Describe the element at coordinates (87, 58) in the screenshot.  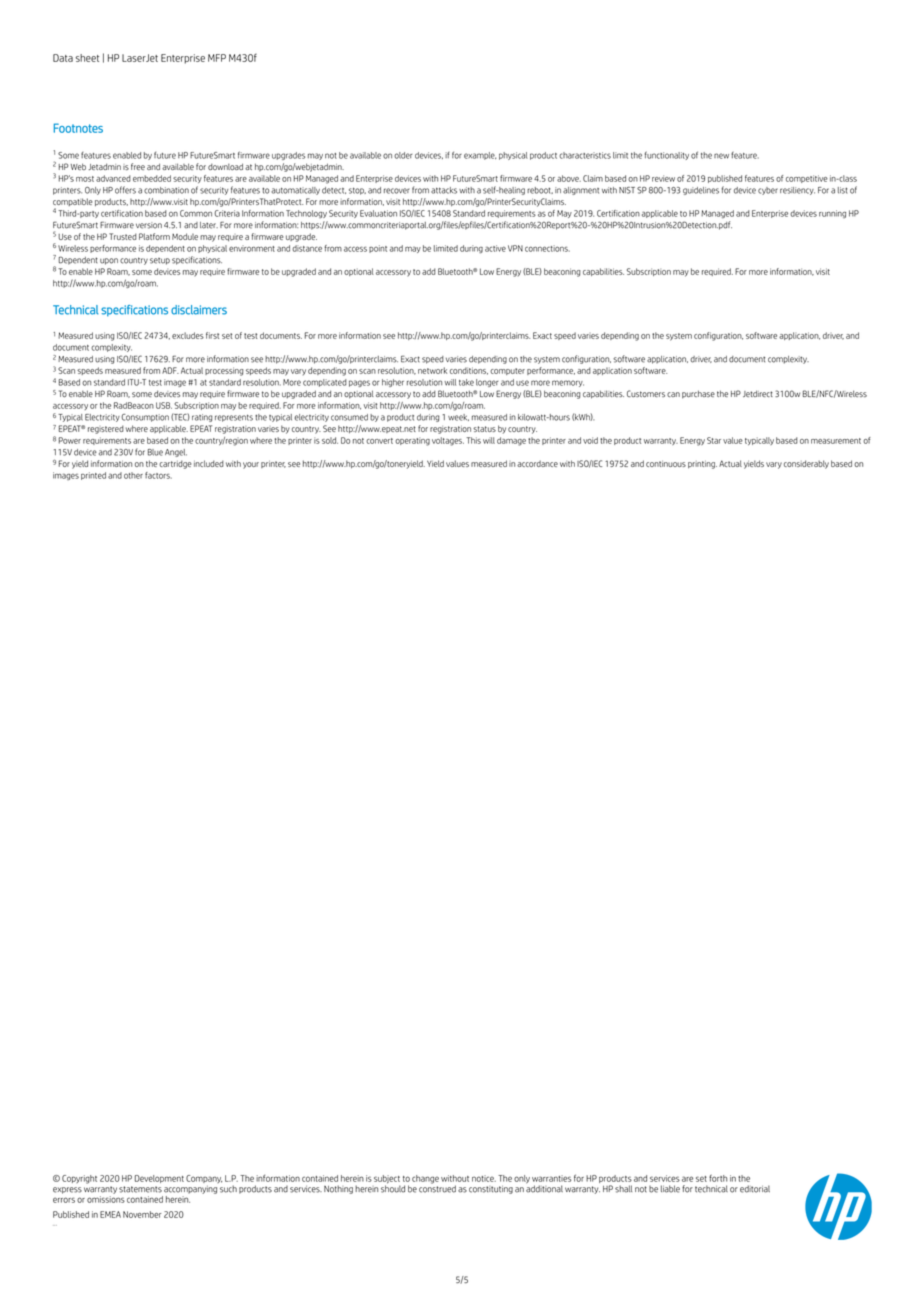
I see `sheet` at that location.
